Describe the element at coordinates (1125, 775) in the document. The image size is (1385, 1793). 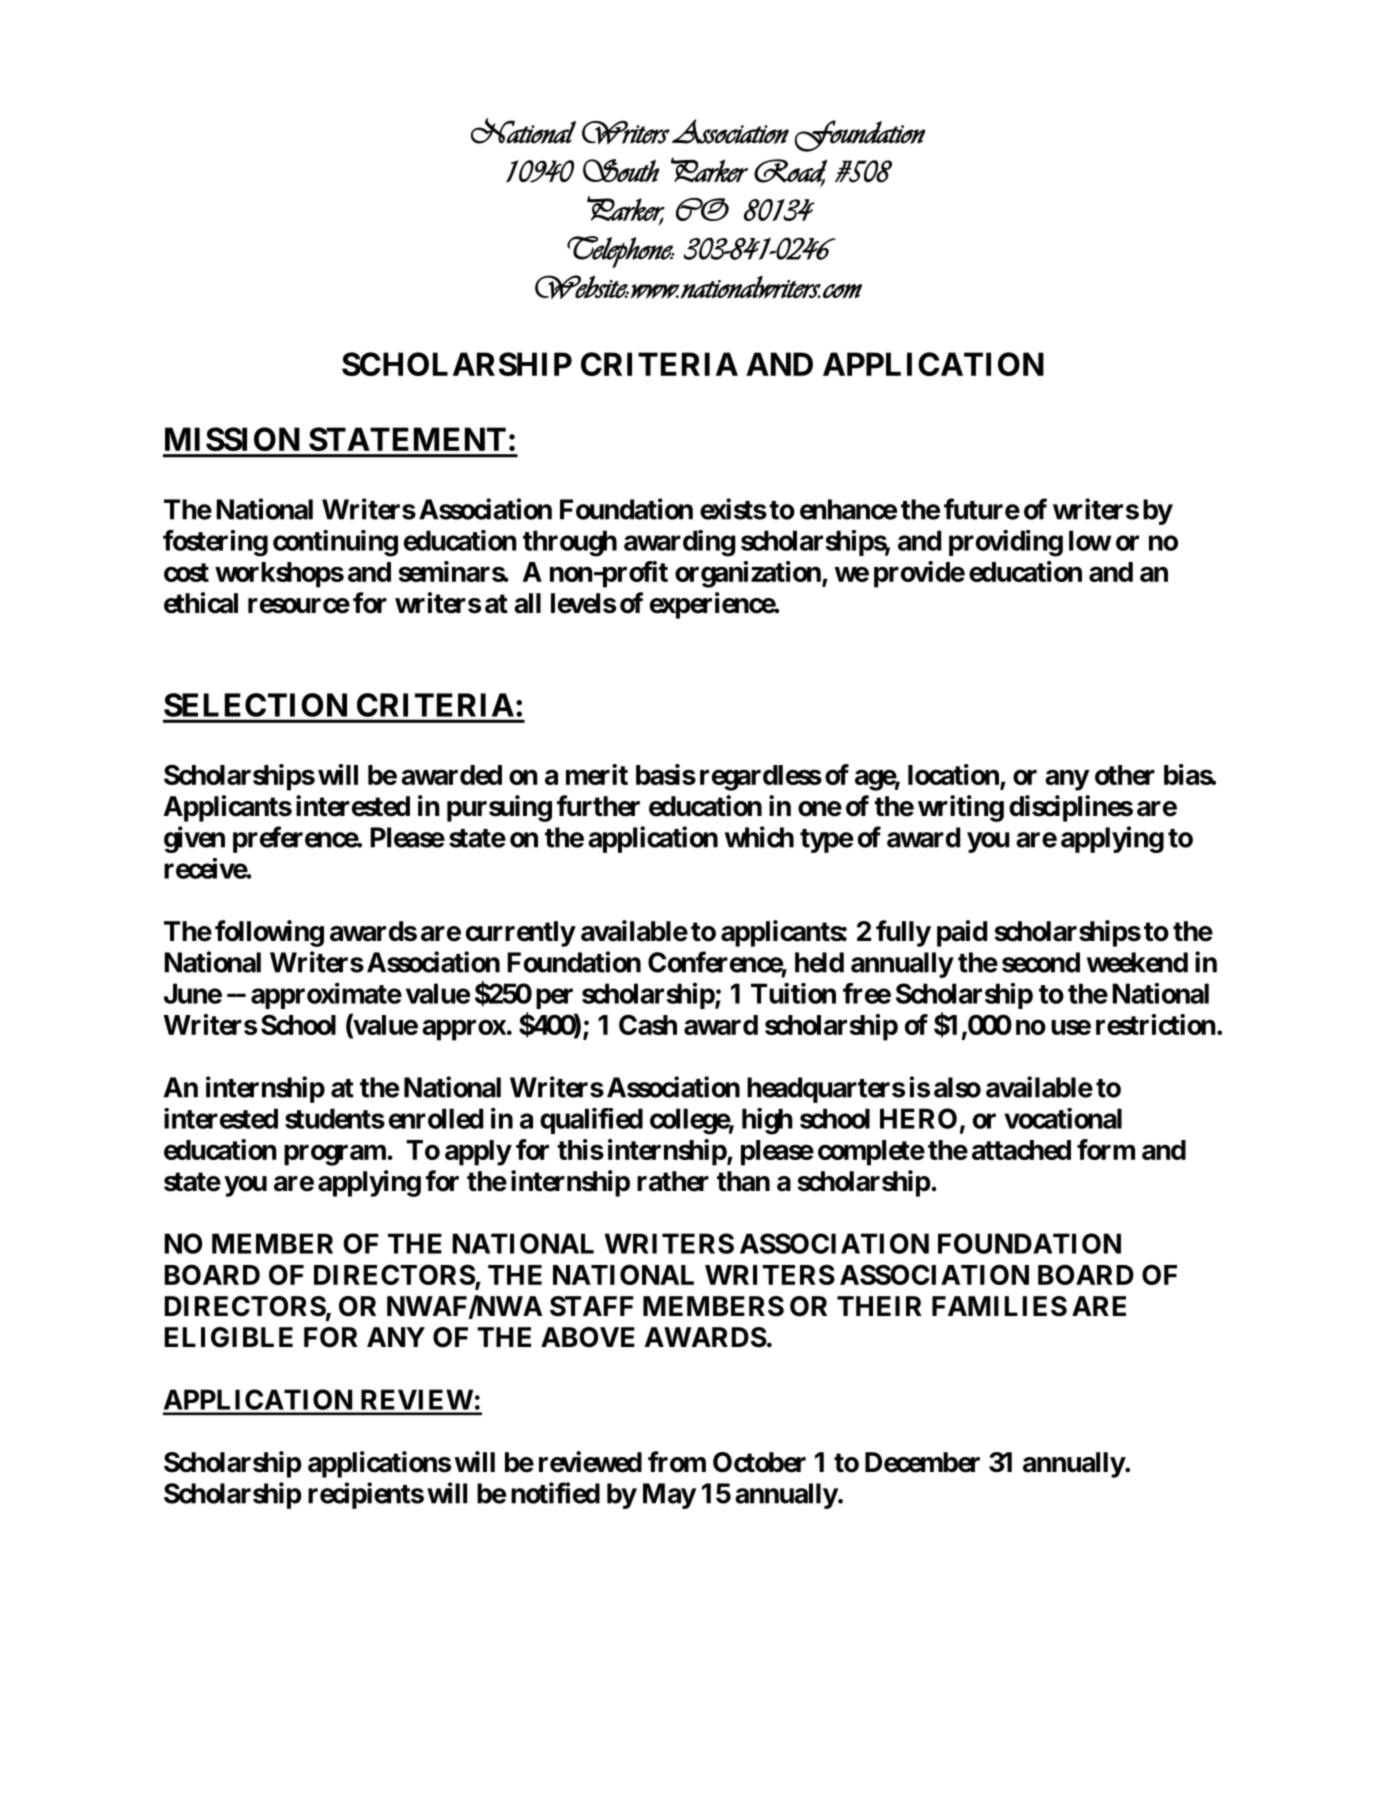
I see `other` at that location.
